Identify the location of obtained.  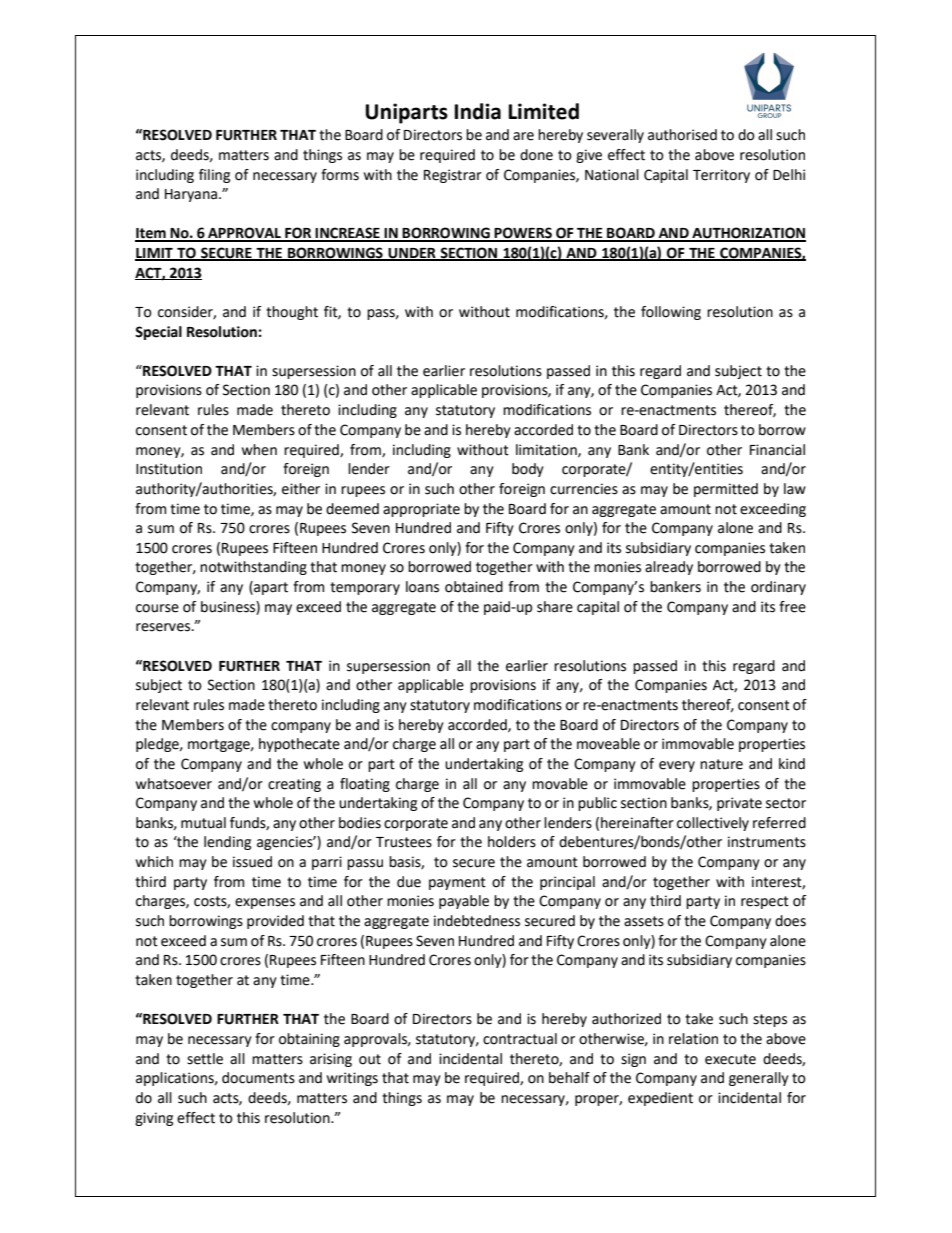
(474, 587).
